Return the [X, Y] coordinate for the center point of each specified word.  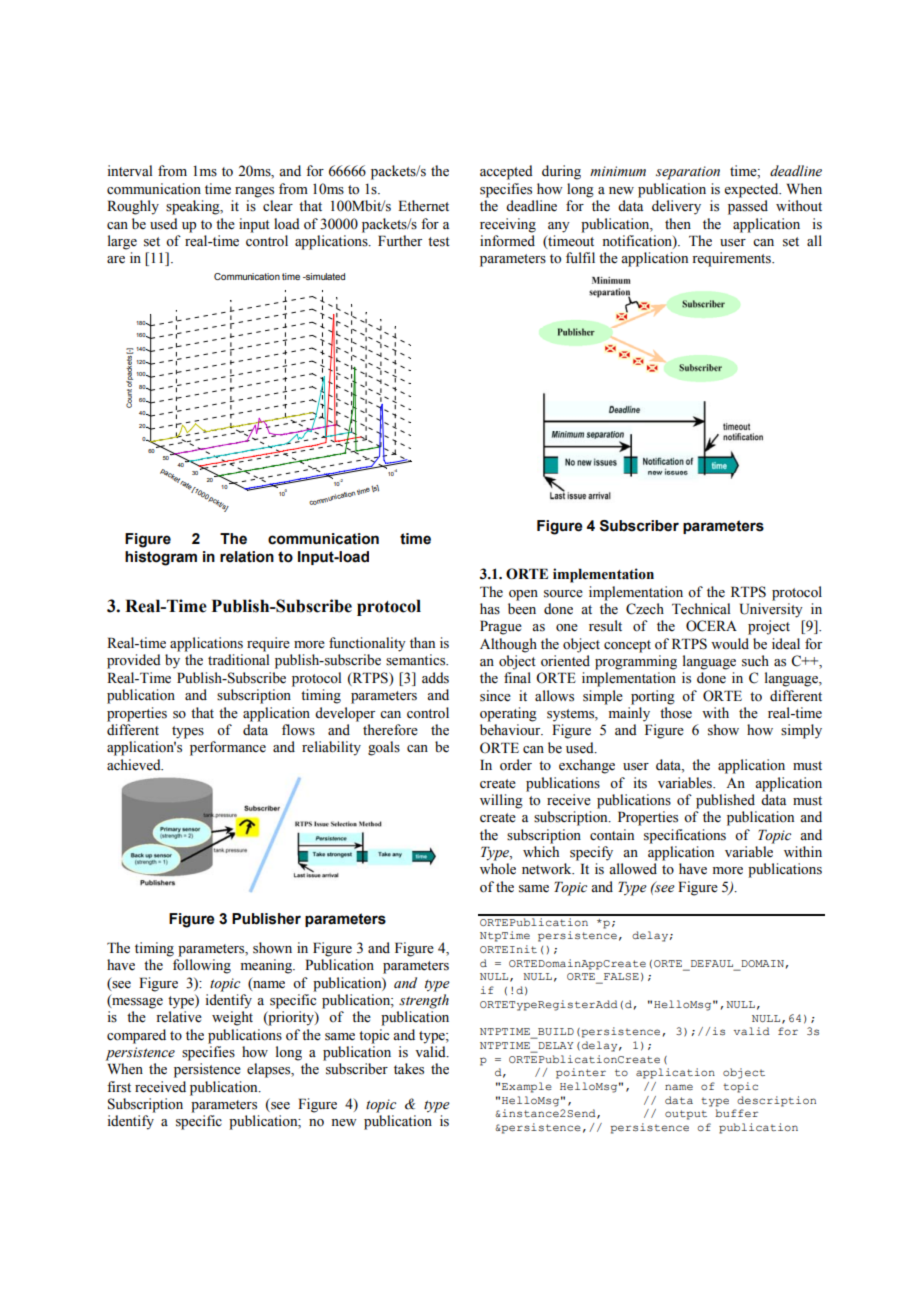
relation [247, 557]
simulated [324, 276]
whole [498, 869]
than [422, 642]
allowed [633, 869]
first [119, 1087]
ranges [254, 192]
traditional [238, 660]
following [202, 966]
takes [409, 1069]
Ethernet [423, 206]
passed [748, 207]
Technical [701, 609]
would [730, 643]
